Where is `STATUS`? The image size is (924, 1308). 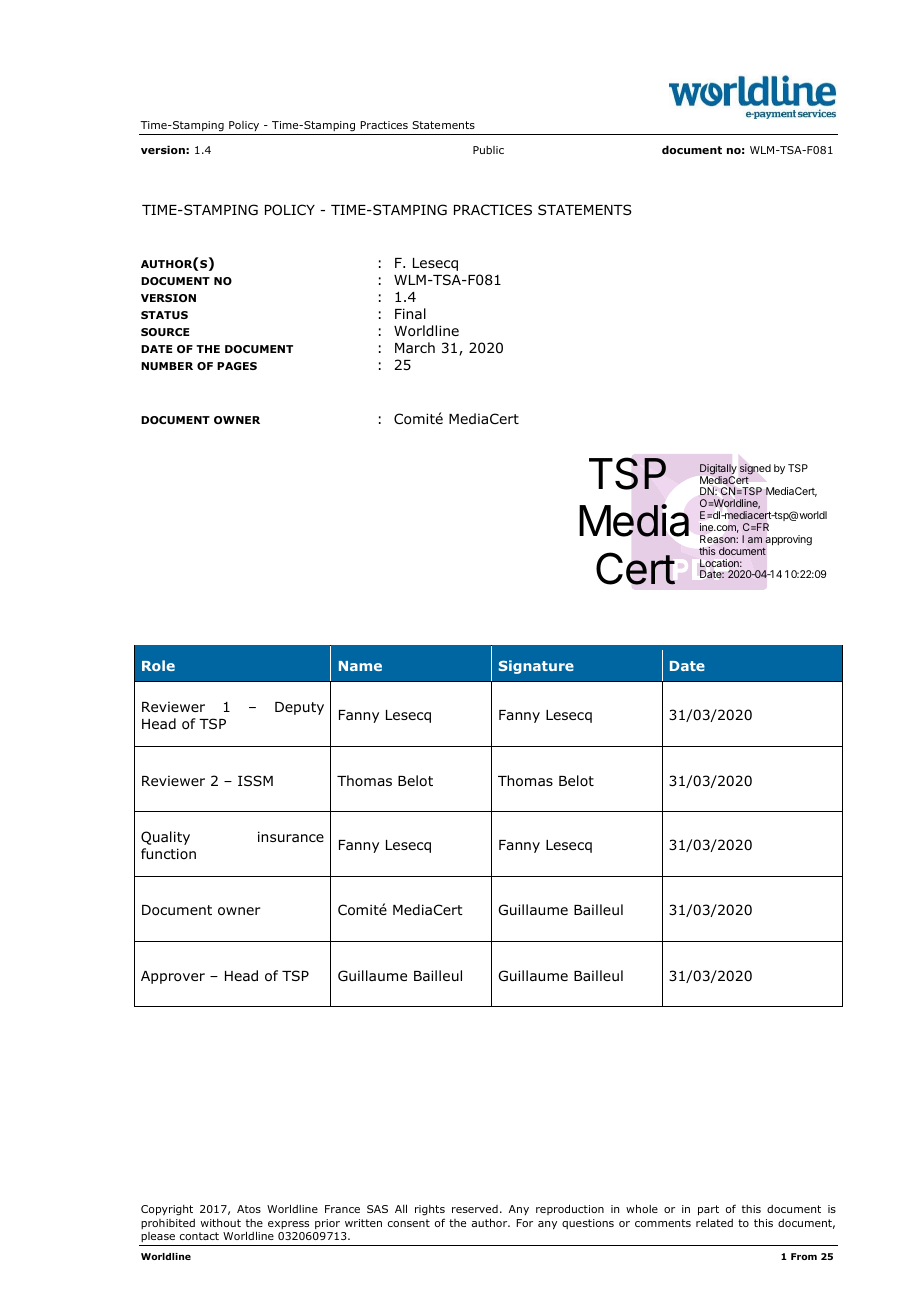
STATUS is located at coordinates (164, 315).
